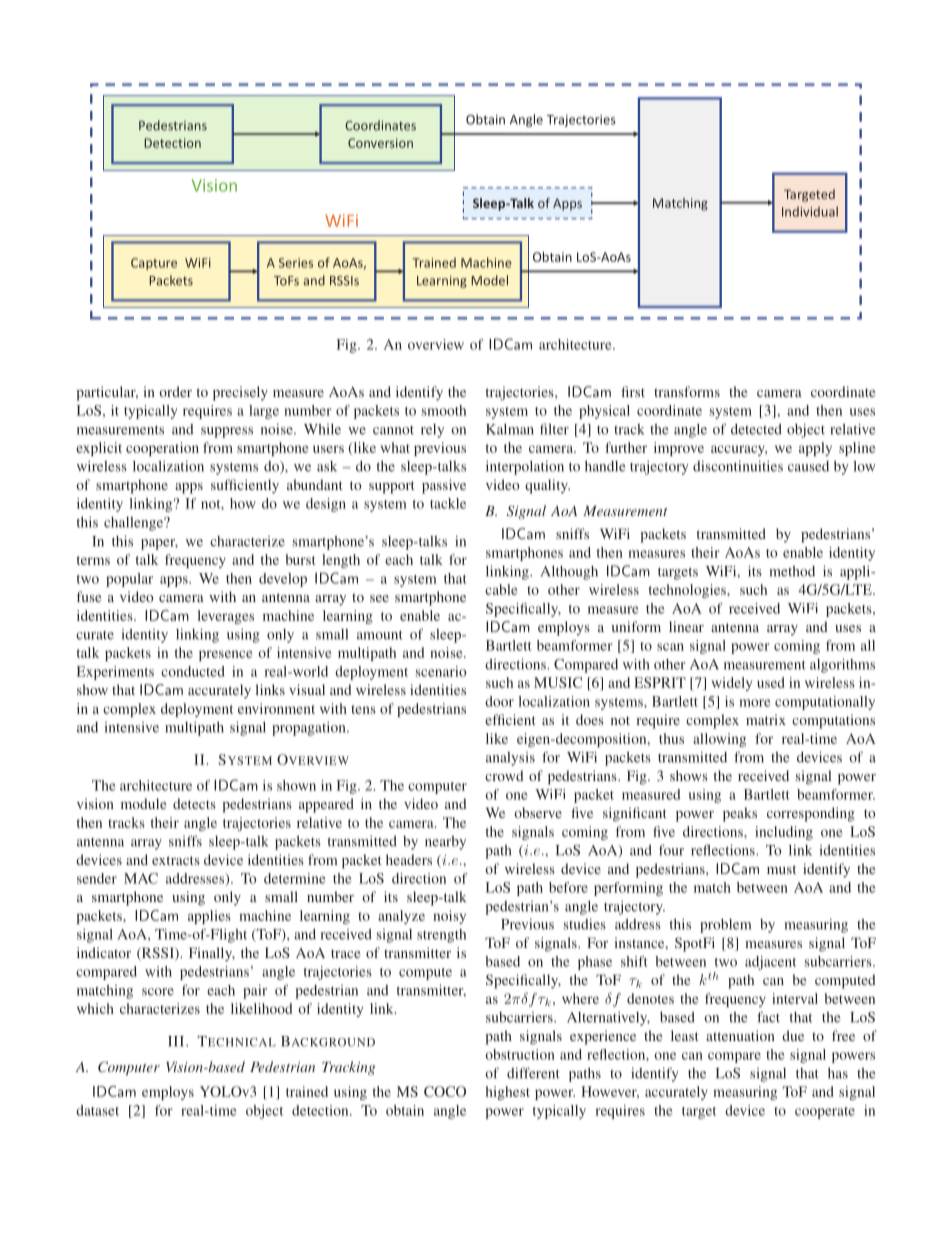  Describe the element at coordinates (445, 843) in the screenshot. I see `nearby` at that location.
